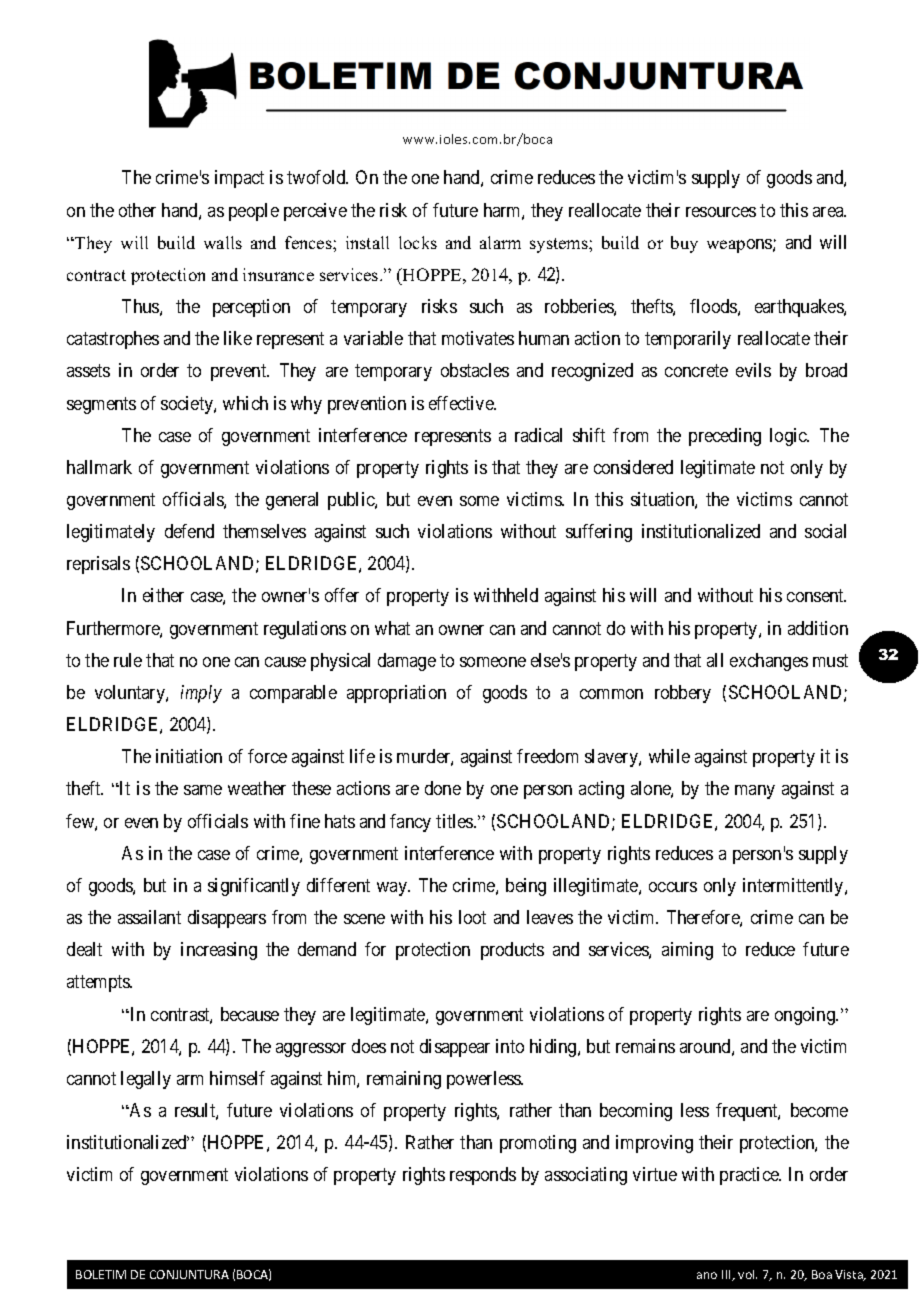 The image size is (924, 1308). Describe the element at coordinates (806, 1016) in the document. I see `ongoing` at that location.
